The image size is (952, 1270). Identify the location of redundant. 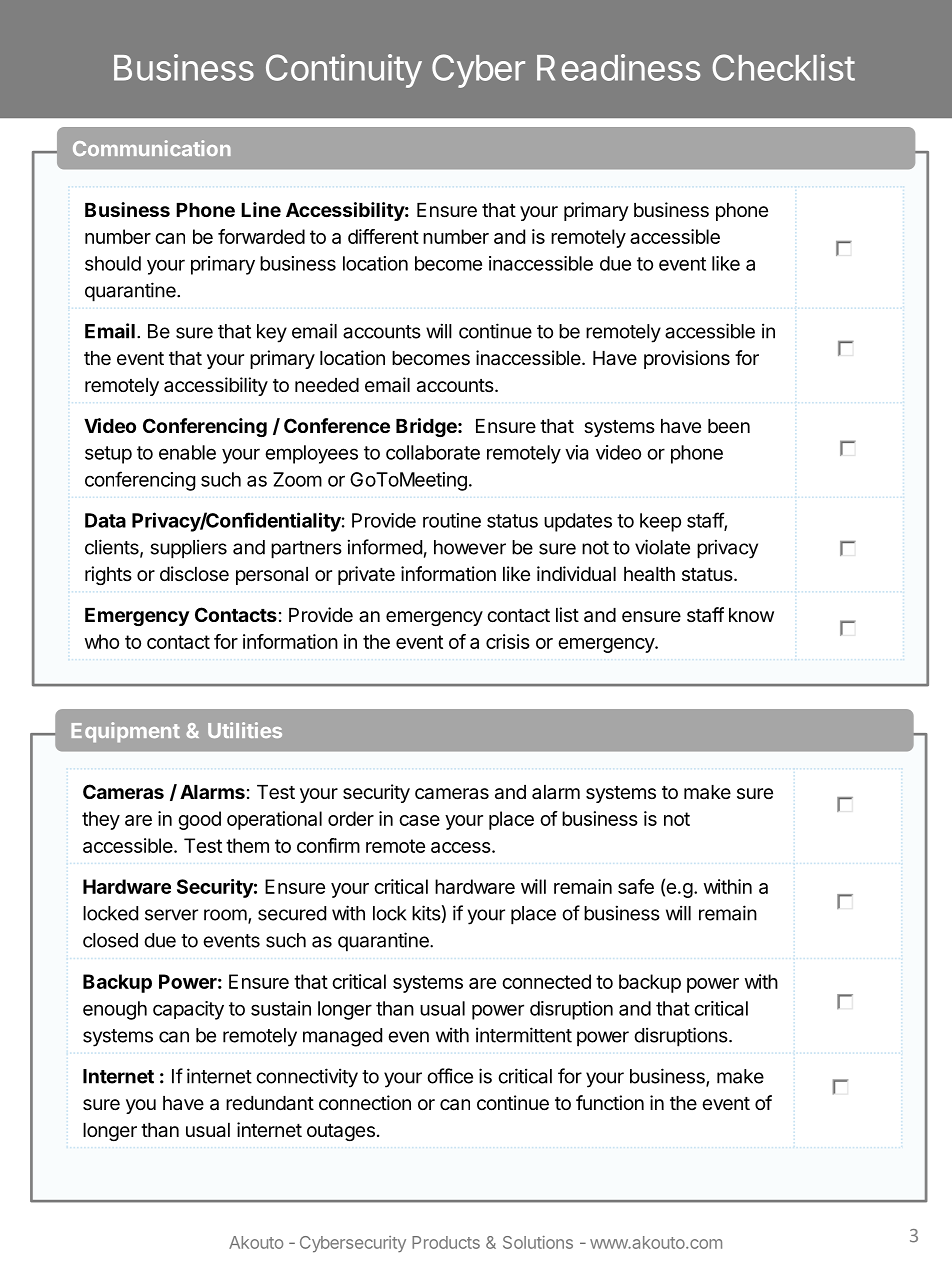
(270, 1103).
